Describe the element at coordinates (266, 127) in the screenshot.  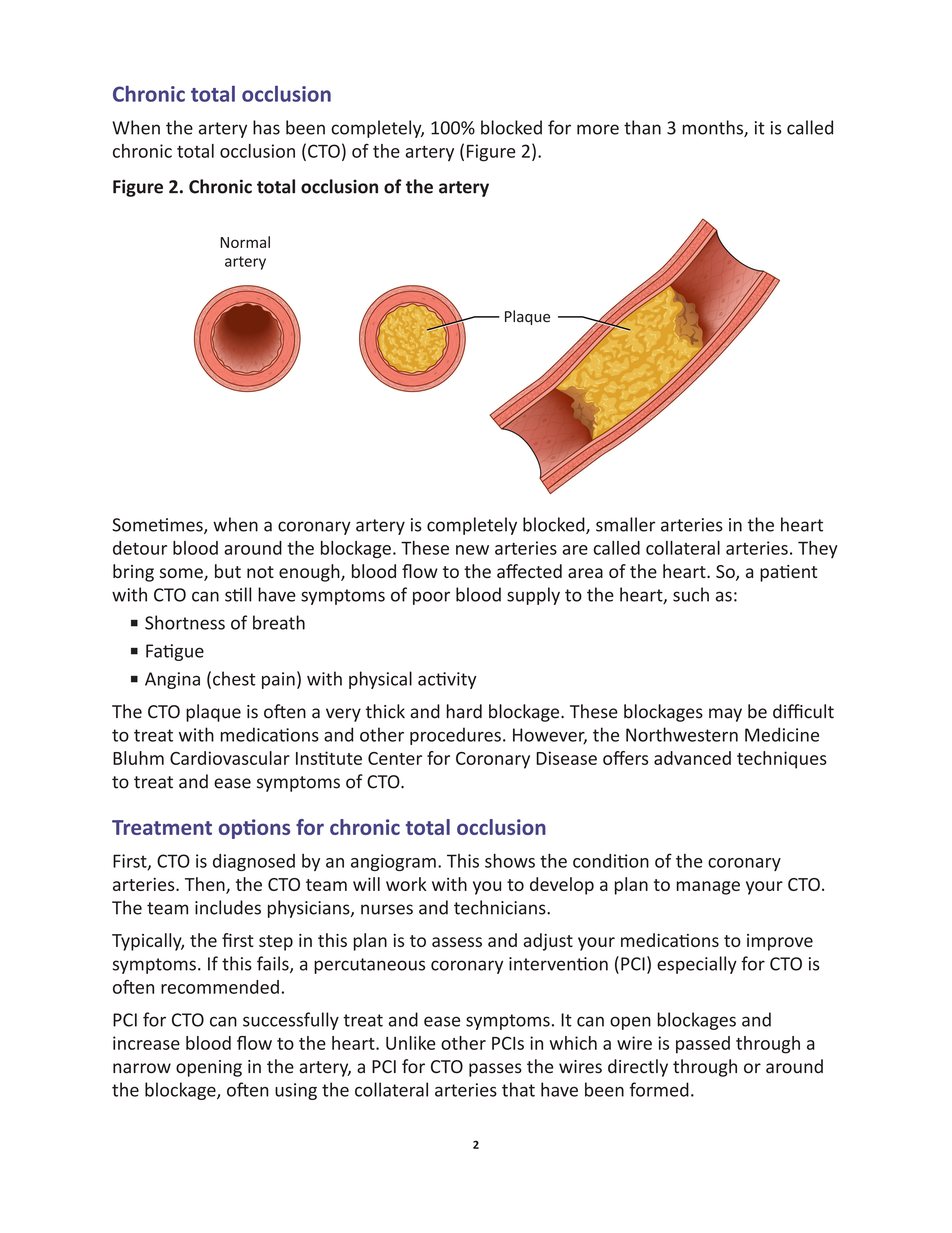
I see `has` at that location.
